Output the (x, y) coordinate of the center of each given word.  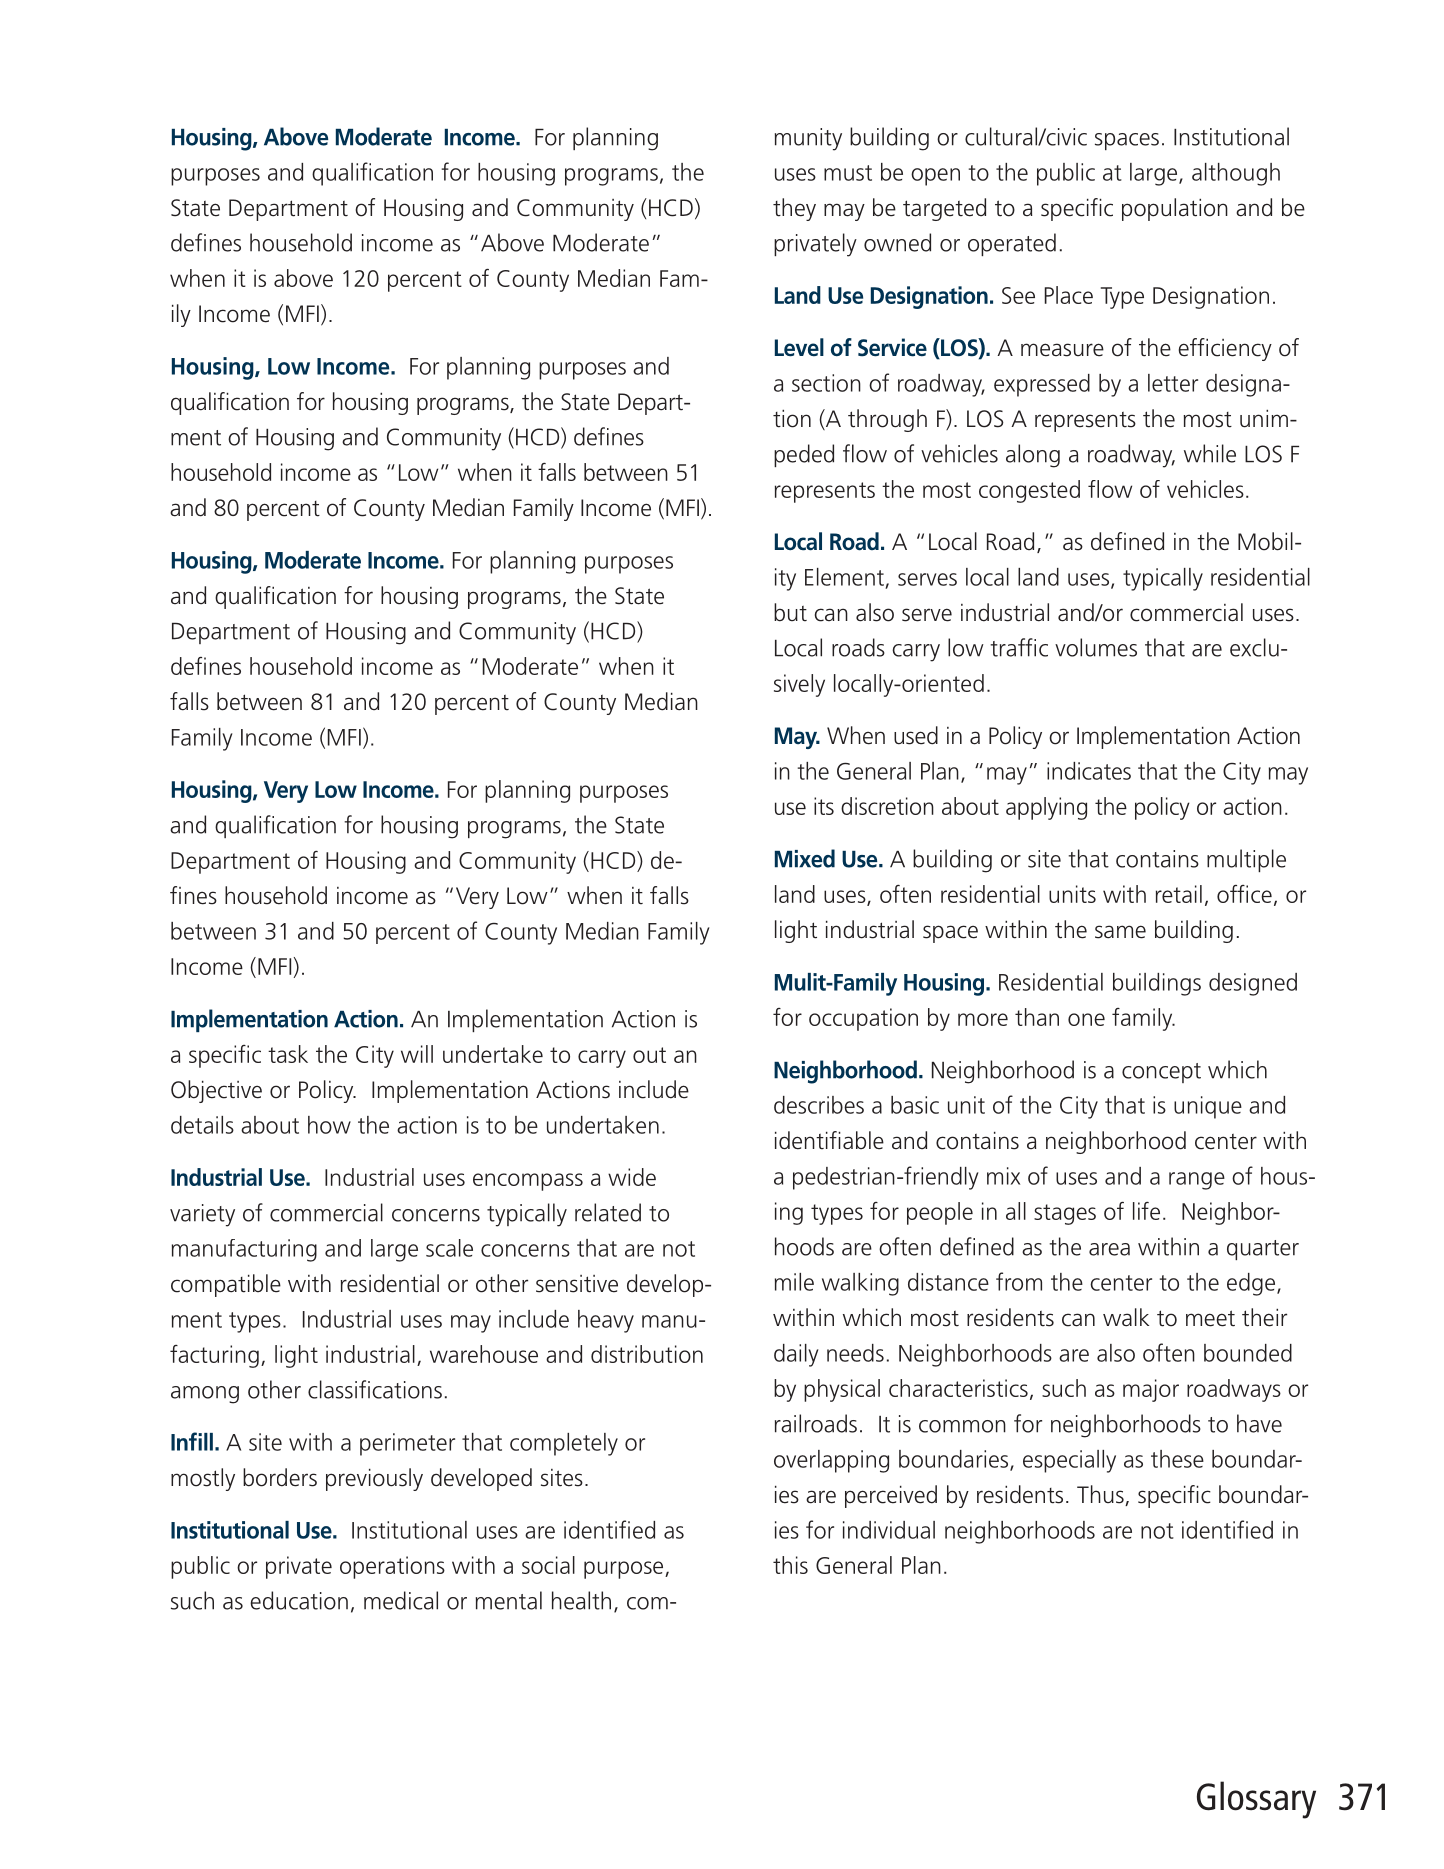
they (794, 209)
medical (401, 1600)
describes (819, 1105)
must (848, 173)
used (916, 735)
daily (796, 1355)
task (288, 1054)
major (1151, 1390)
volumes (1096, 647)
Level (799, 347)
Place (1069, 295)
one (1086, 1019)
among (205, 1395)
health (581, 1600)
